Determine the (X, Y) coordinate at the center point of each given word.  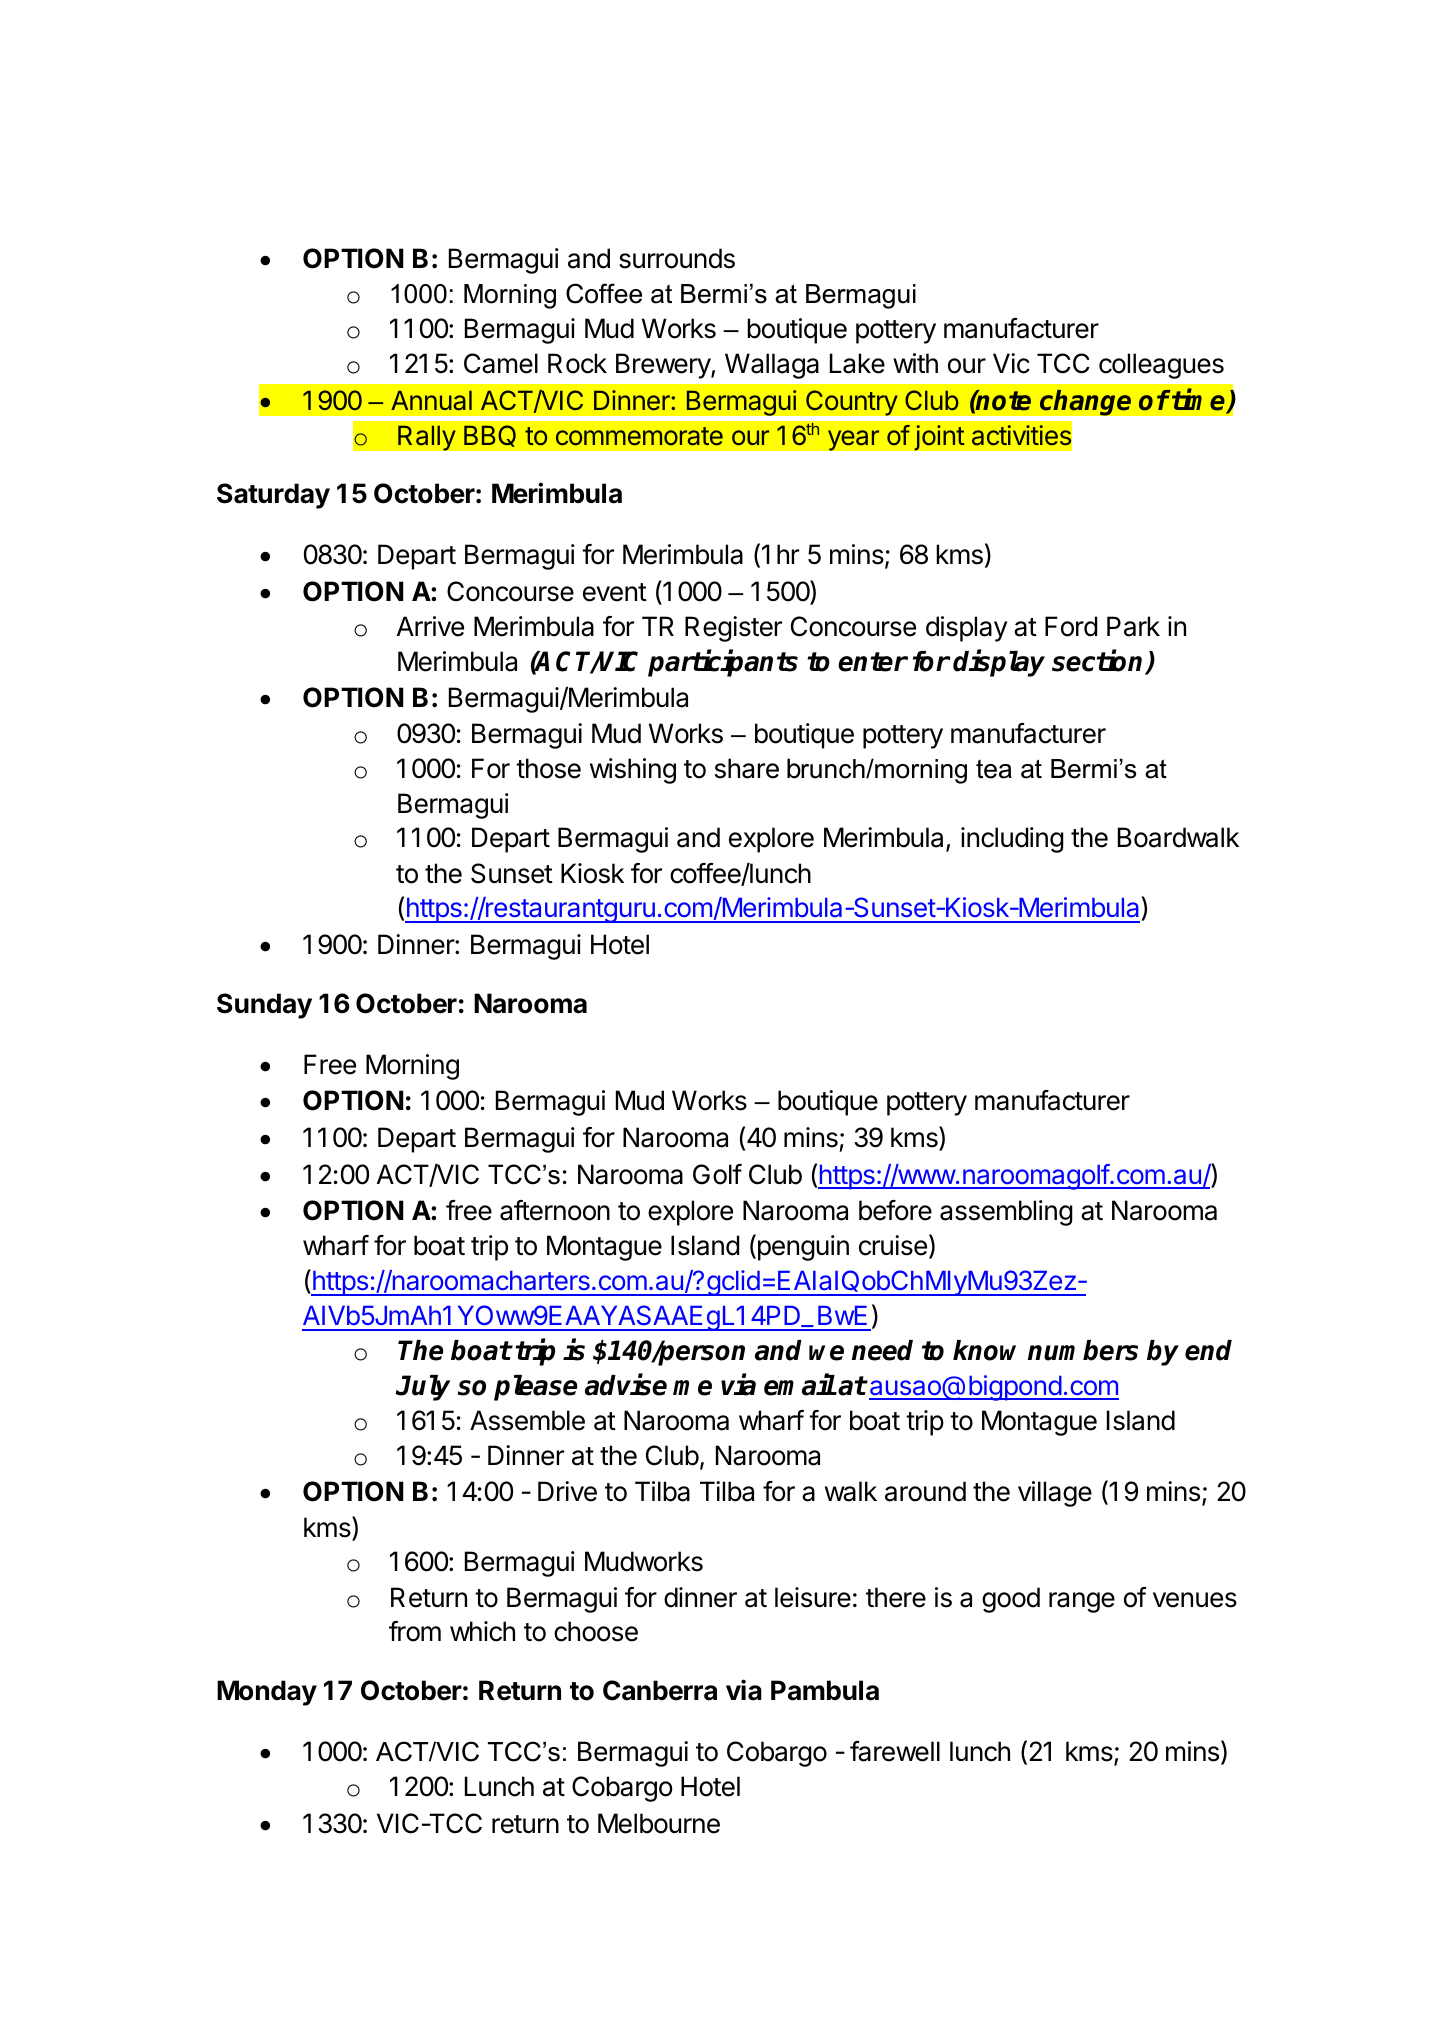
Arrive (430, 626)
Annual (431, 401)
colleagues (1161, 366)
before (895, 1210)
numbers (1083, 1350)
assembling (1006, 1213)
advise (626, 1385)
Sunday (264, 1006)
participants (723, 663)
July (423, 1388)
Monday (267, 1693)
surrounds (677, 258)
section (1099, 662)
